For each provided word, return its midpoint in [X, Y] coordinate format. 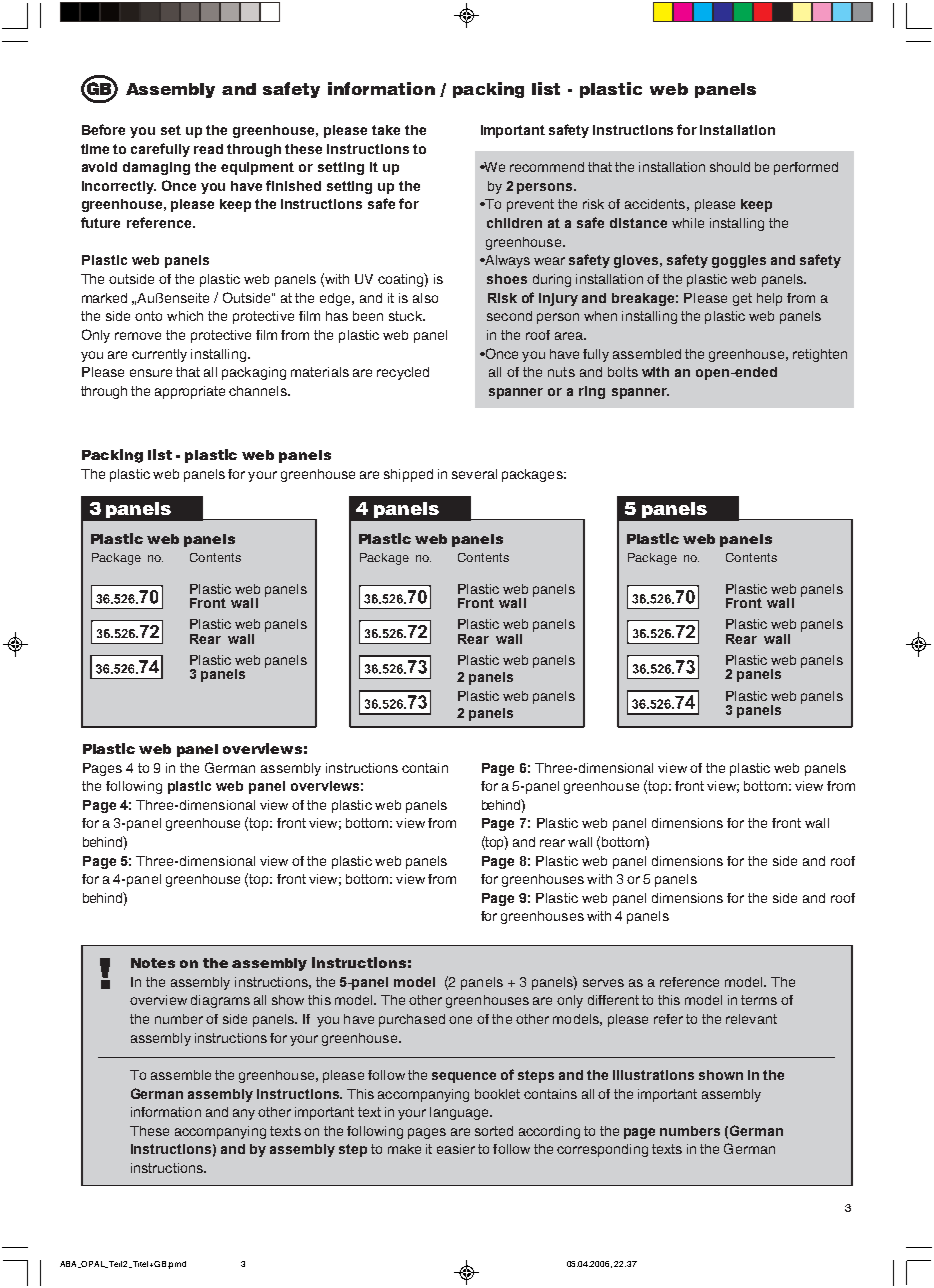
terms [759, 1000]
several [474, 474]
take [386, 130]
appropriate [190, 392]
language [460, 1113]
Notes [153, 963]
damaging [156, 168]
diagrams [220, 1001]
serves [603, 983]
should [730, 167]
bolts [623, 372]
